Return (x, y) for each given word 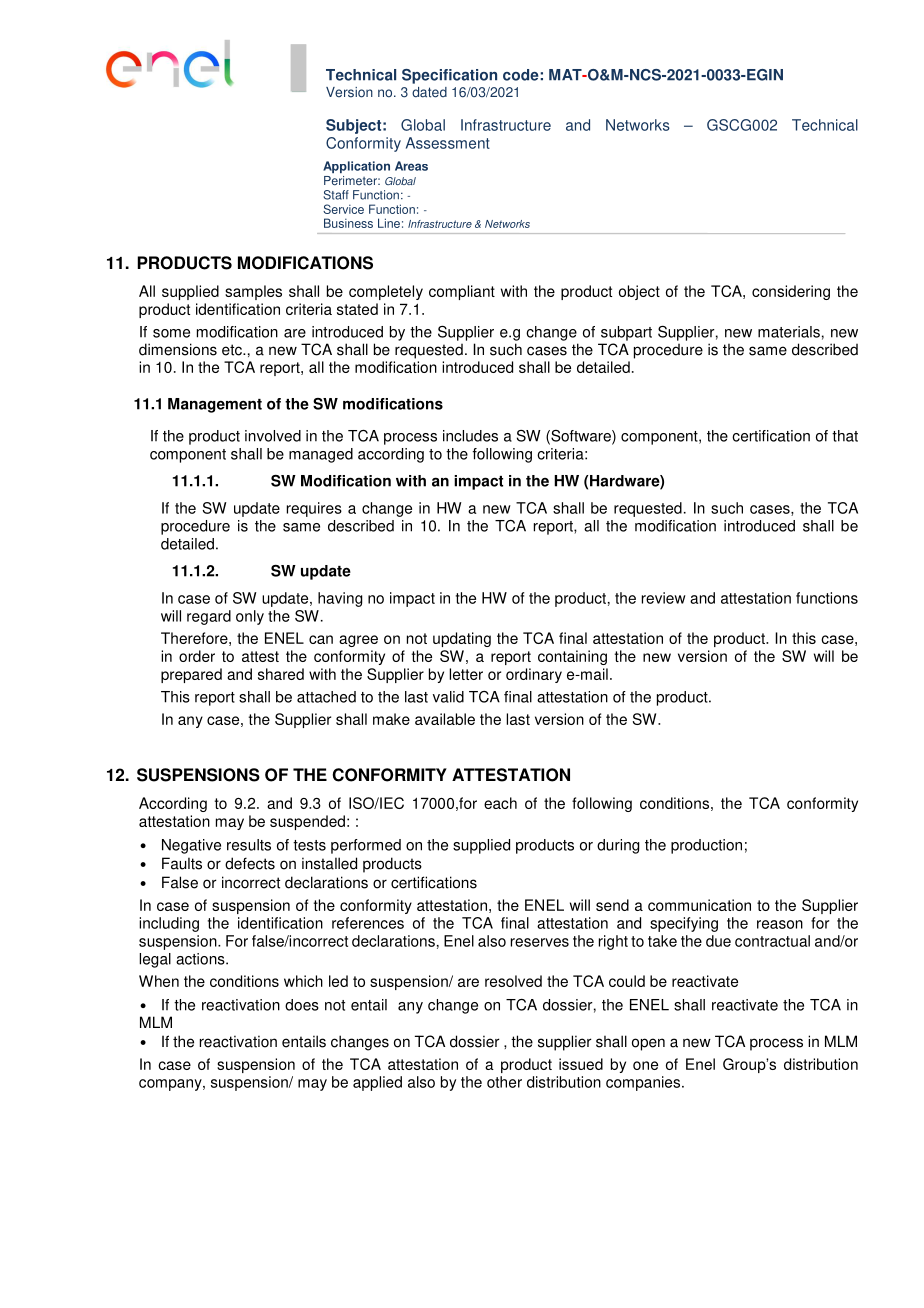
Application (356, 167)
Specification (449, 76)
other (504, 1082)
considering (791, 292)
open (648, 1044)
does (302, 1005)
